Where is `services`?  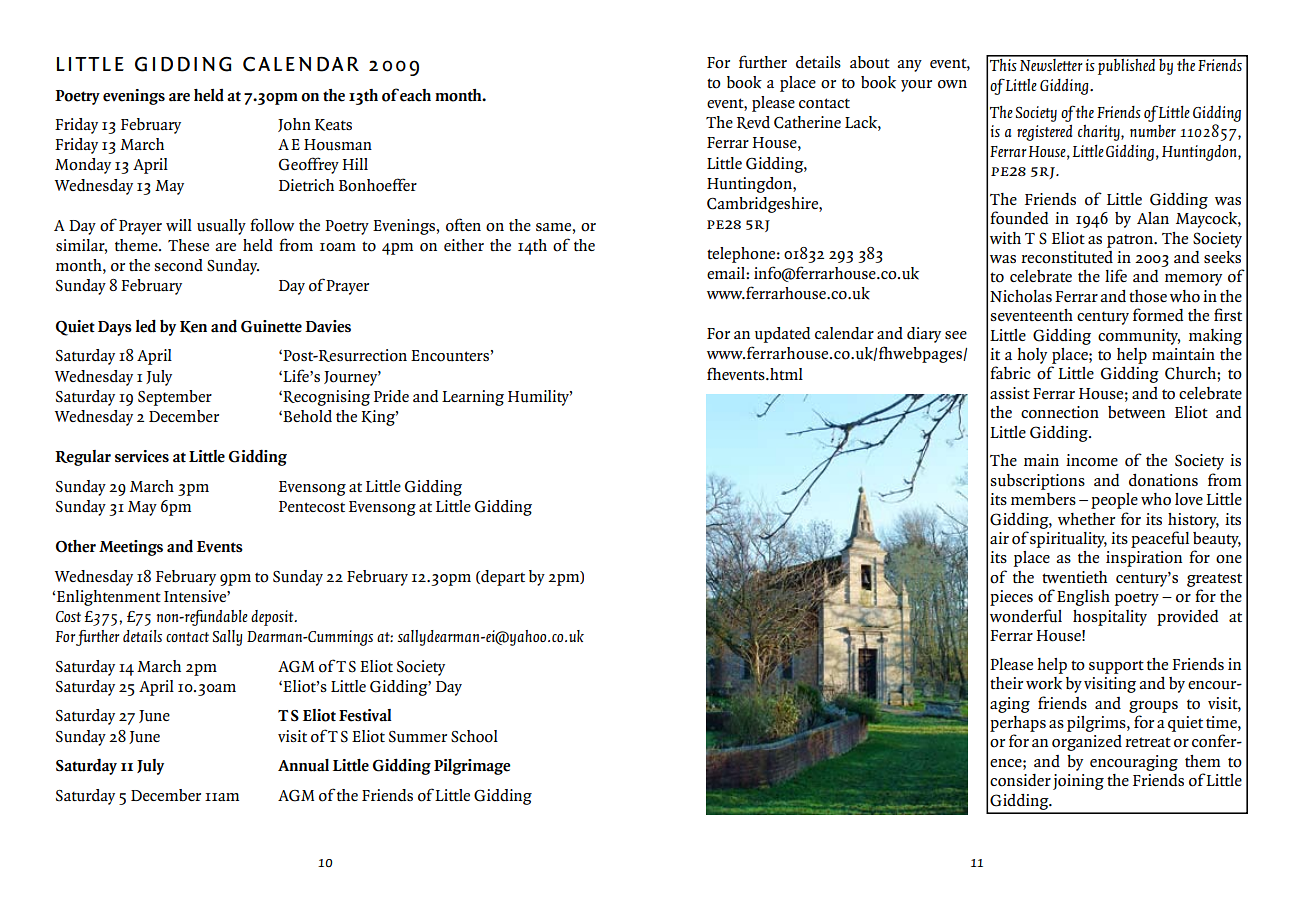 services is located at coordinates (142, 456).
